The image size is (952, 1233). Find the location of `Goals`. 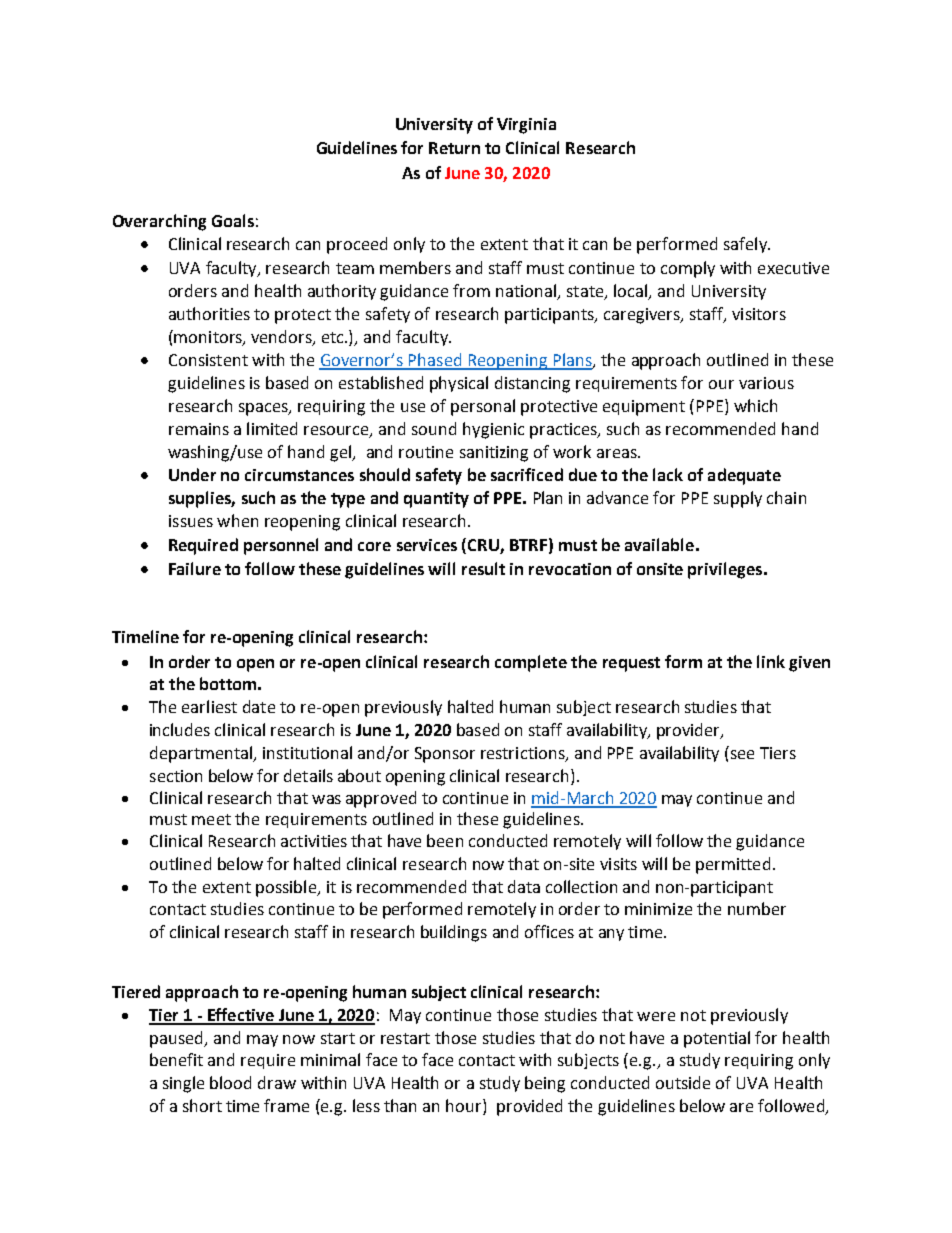

Goals is located at coordinates (233, 220).
